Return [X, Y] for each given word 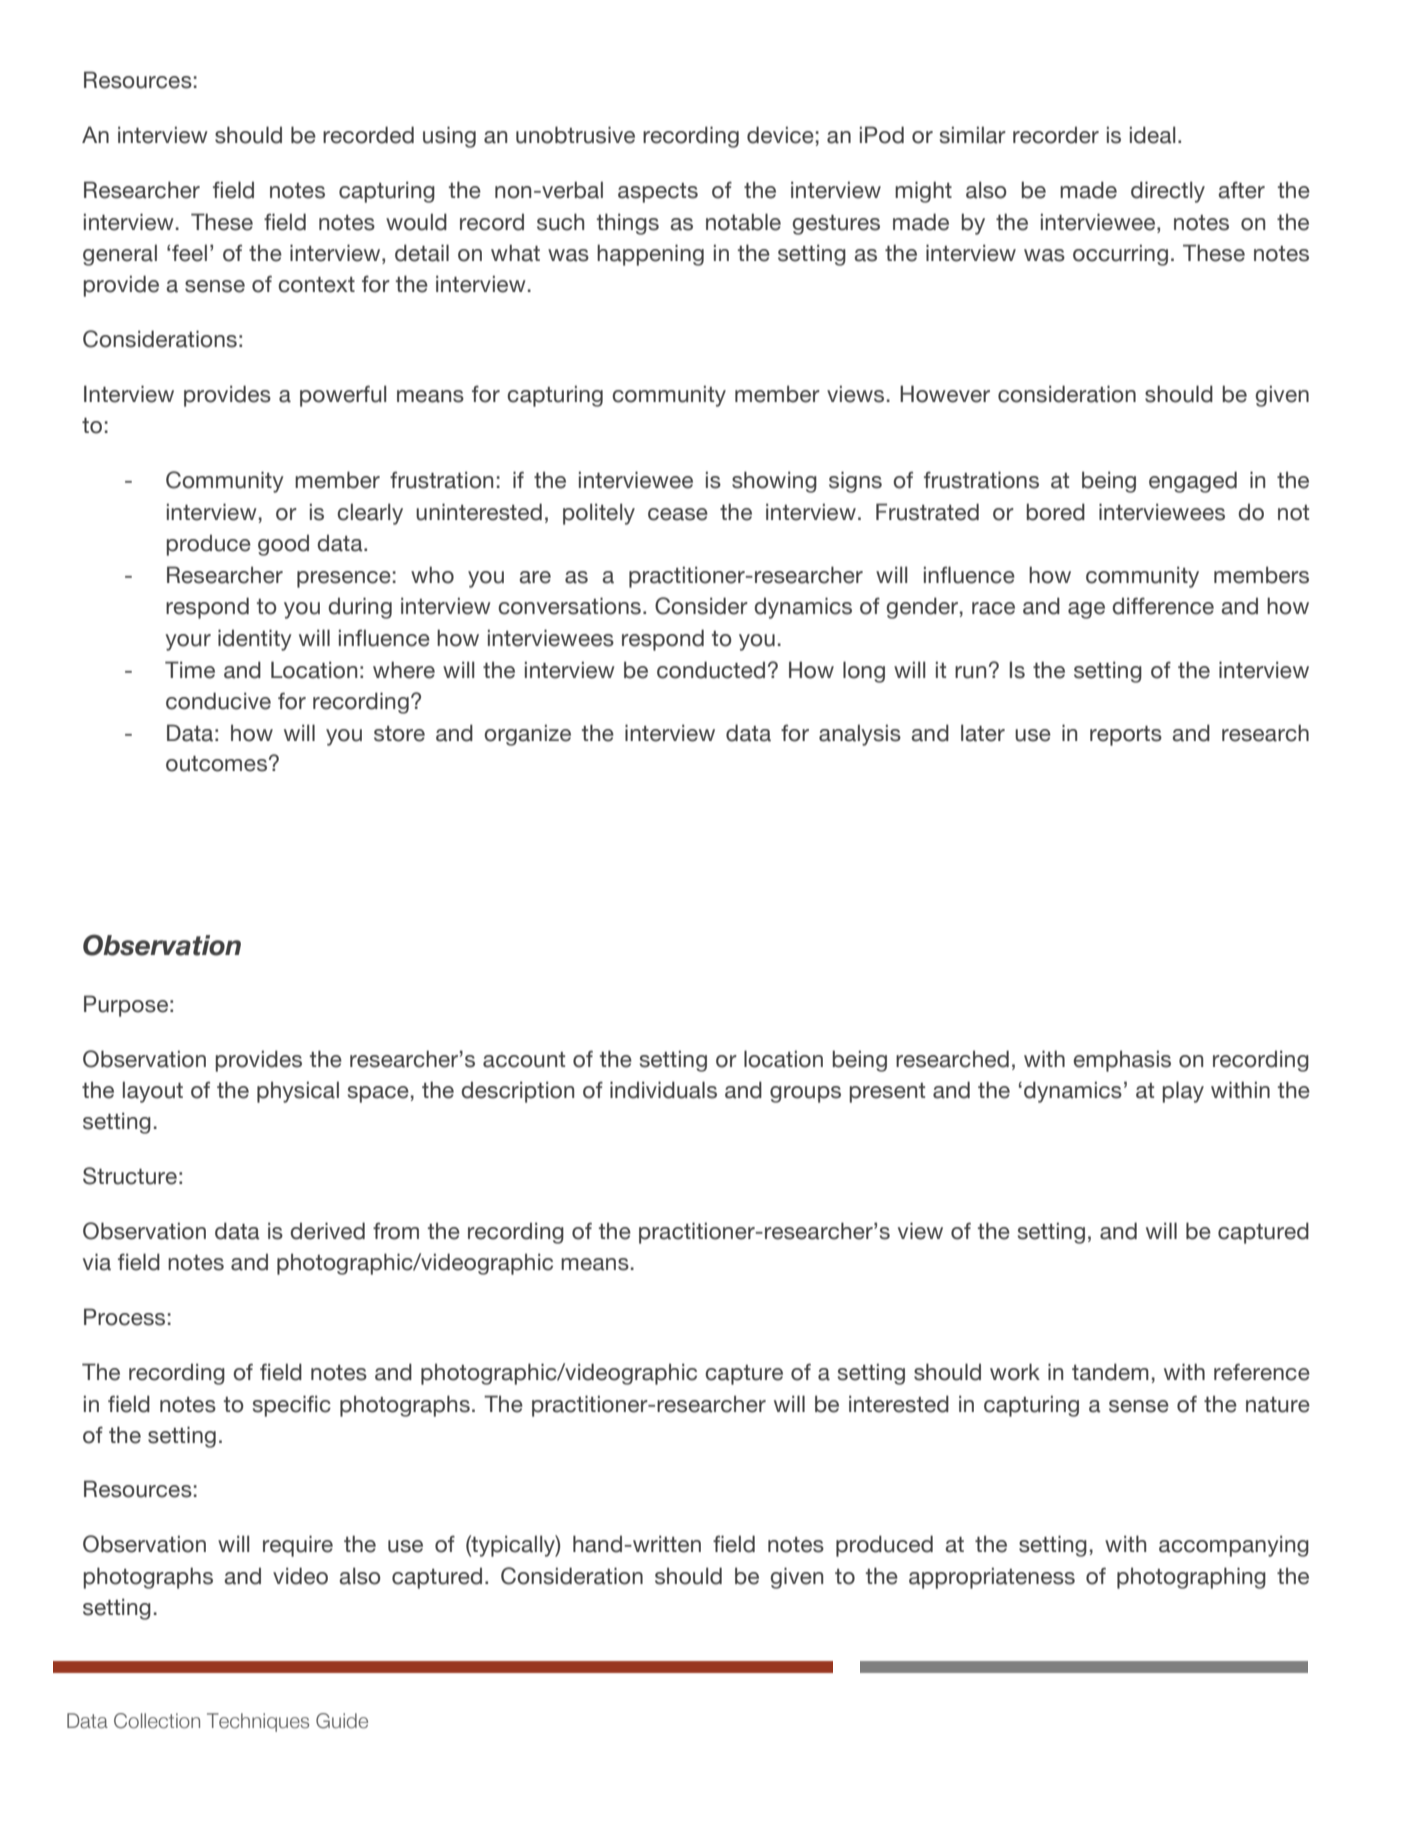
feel [189, 253]
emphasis [1122, 1061]
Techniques [258, 1722]
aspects [658, 193]
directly [1168, 192]
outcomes [216, 764]
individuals [663, 1090]
